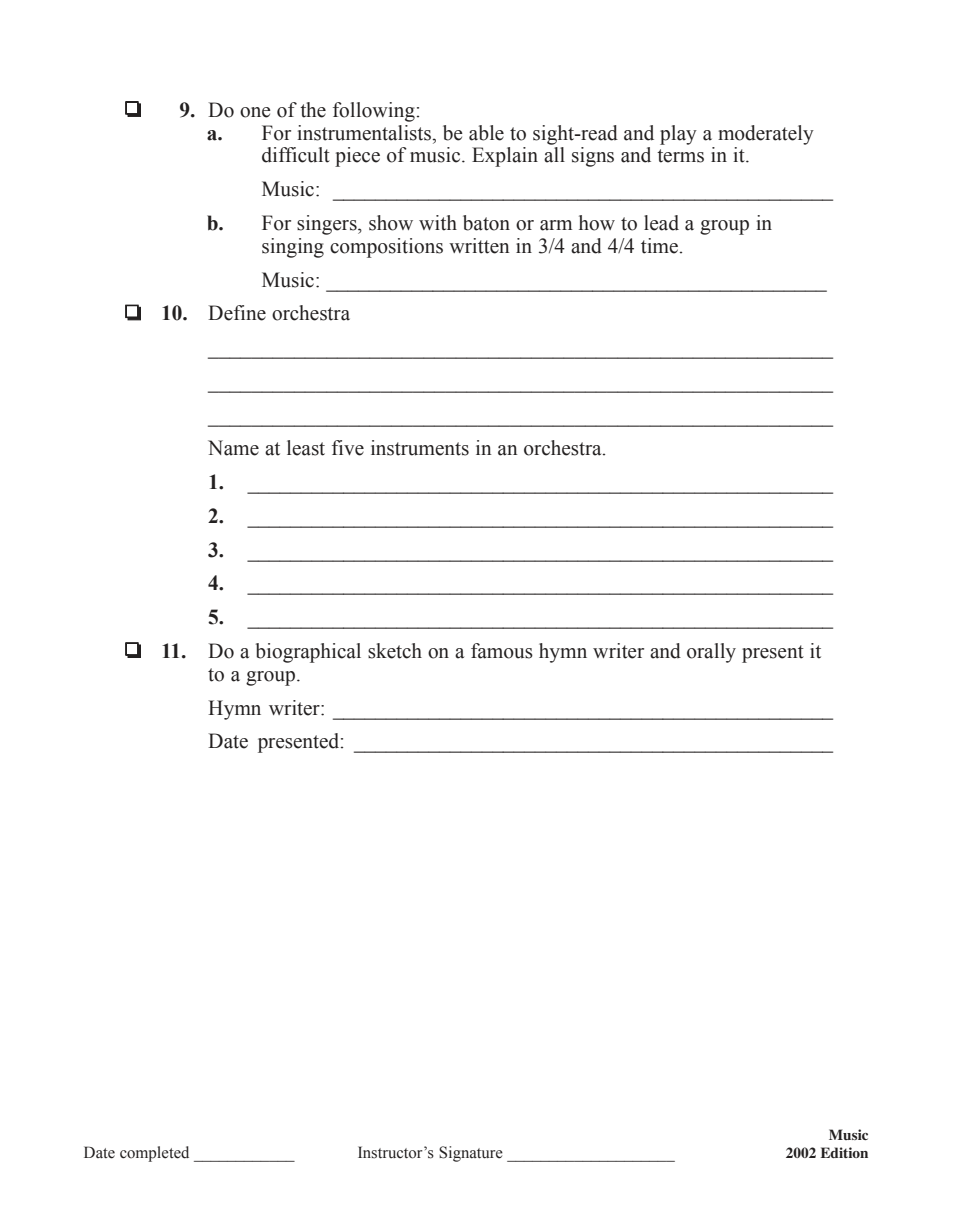 The height and width of the screenshot is (1232, 958). Describe the element at coordinates (844, 1152) in the screenshot. I see `Edition` at that location.
